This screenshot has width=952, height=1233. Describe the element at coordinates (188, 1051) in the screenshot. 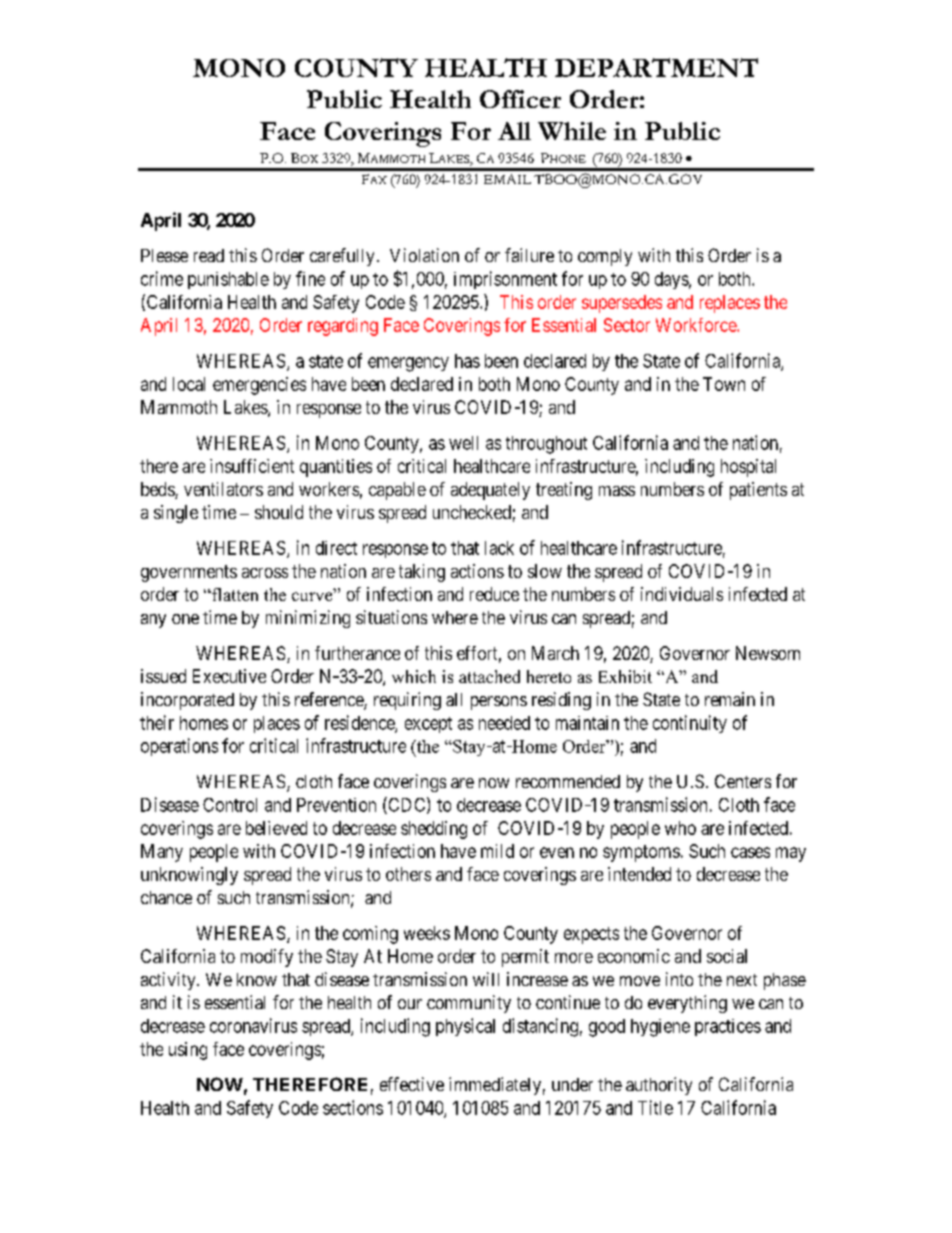

I see `using` at that location.
